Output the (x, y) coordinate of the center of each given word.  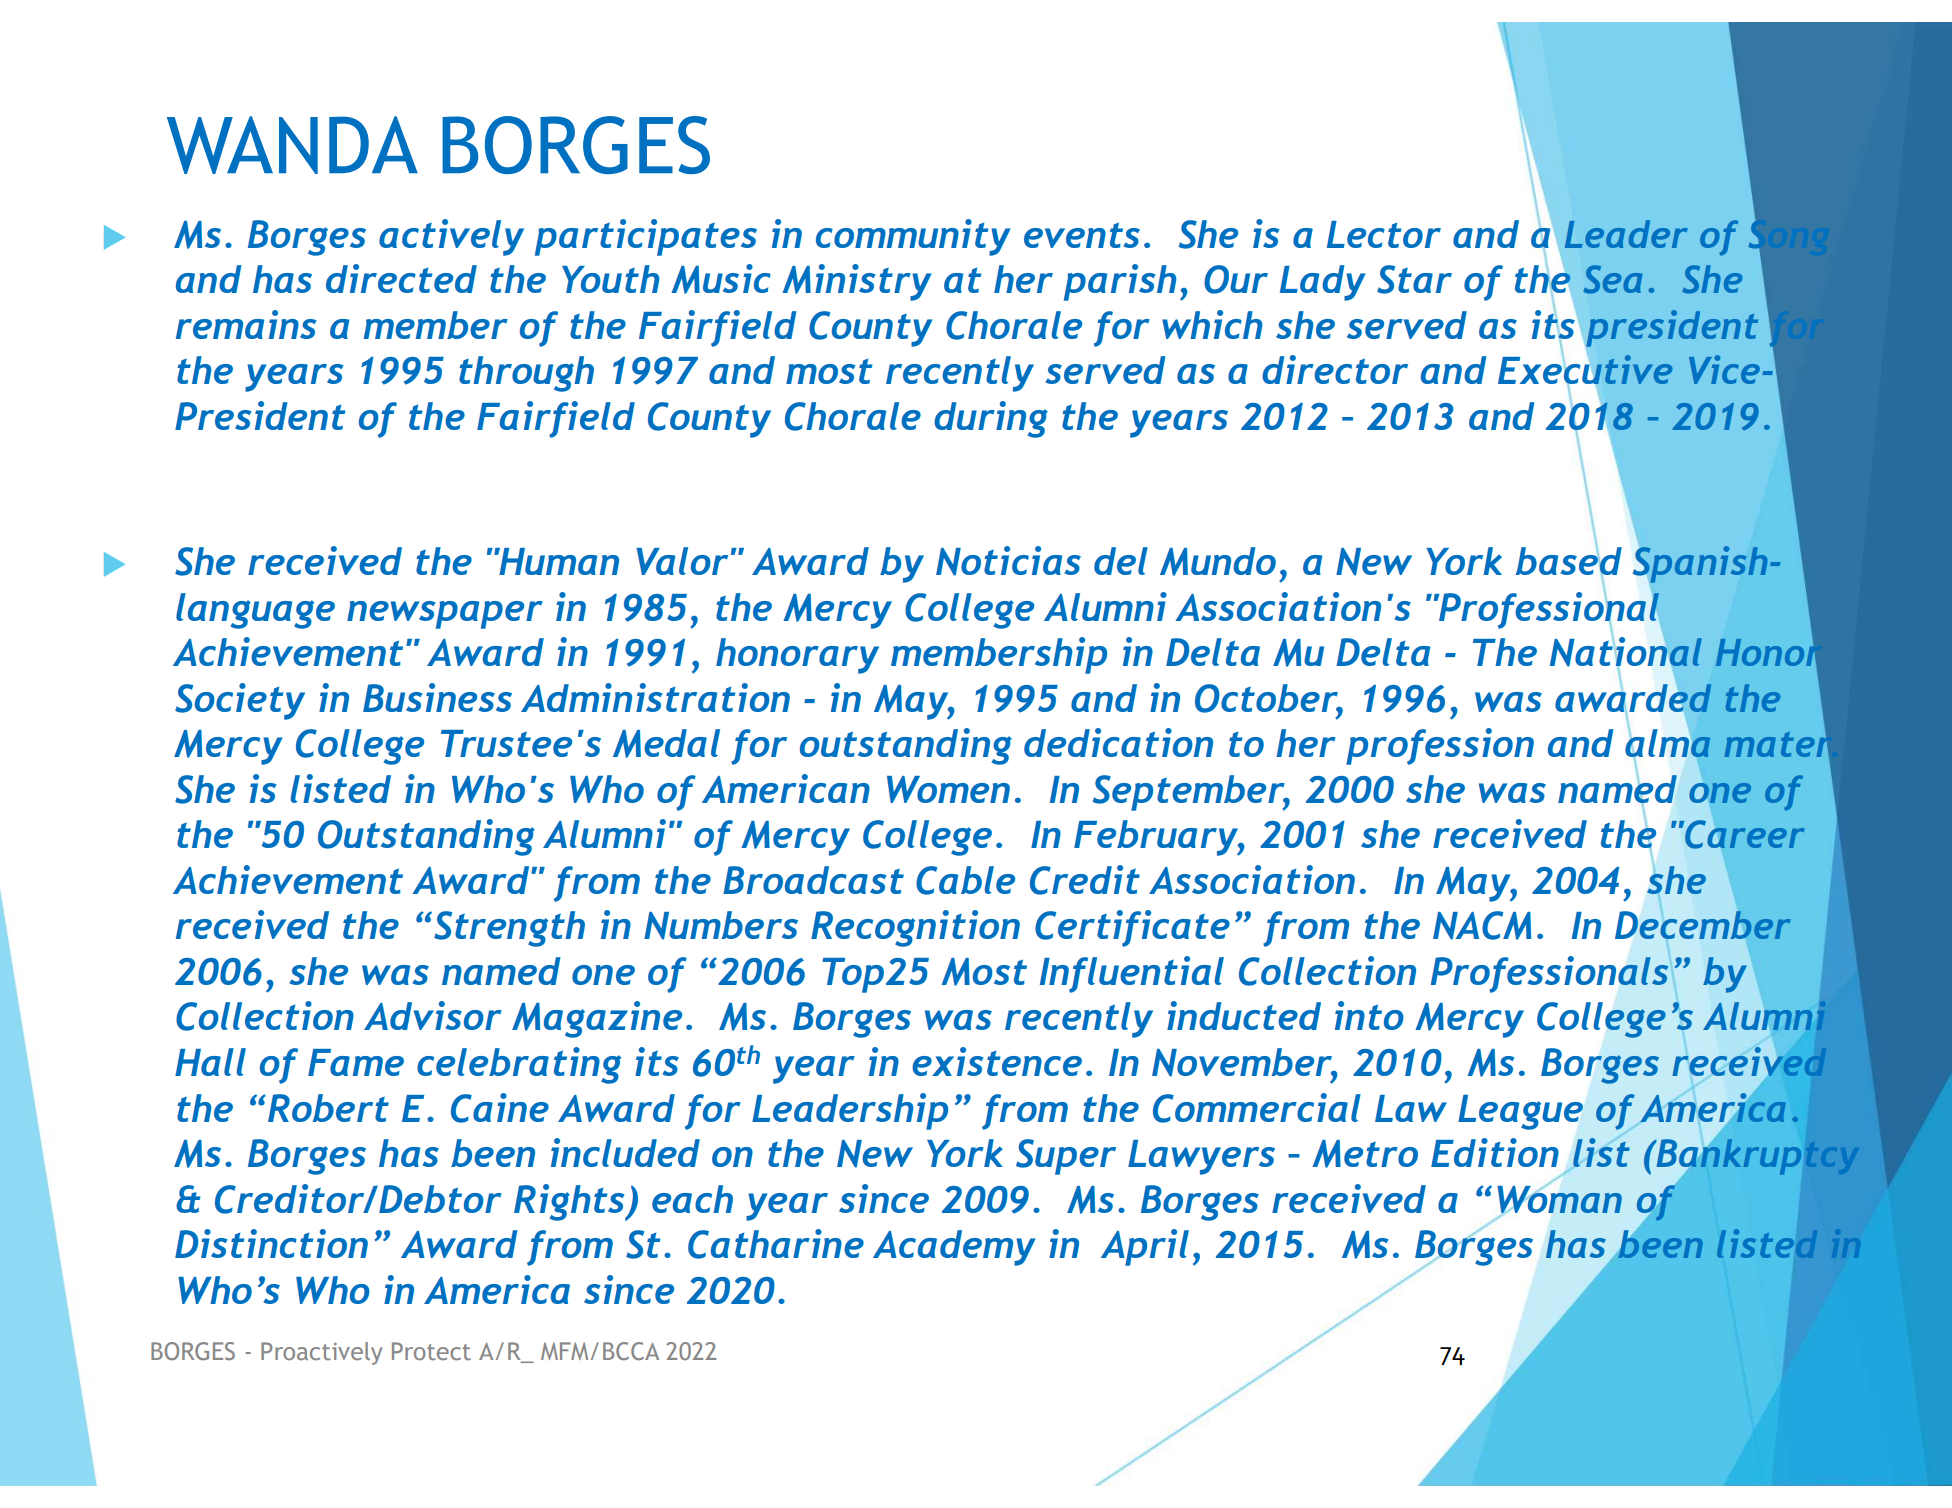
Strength (509, 929)
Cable (965, 880)
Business (437, 697)
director (1335, 369)
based (1568, 561)
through (526, 374)
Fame (356, 1062)
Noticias (1008, 561)
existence (997, 1061)
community (913, 237)
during (991, 419)
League (1520, 1112)
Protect (431, 1351)
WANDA (292, 145)
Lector (1384, 234)
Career (1744, 834)
